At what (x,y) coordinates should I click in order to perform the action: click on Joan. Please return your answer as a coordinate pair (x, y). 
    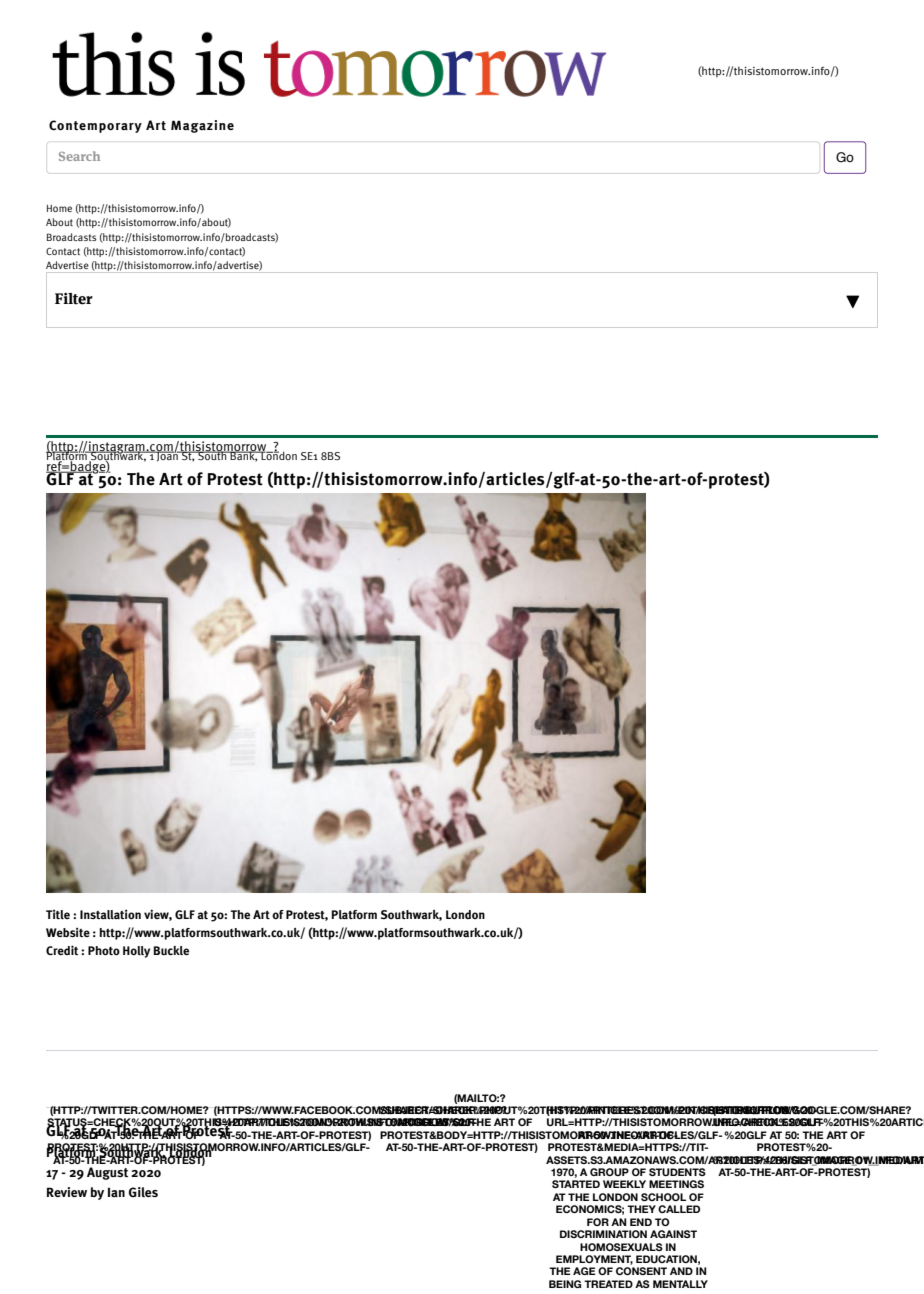
    Looking at the image, I should click on (167, 456).
